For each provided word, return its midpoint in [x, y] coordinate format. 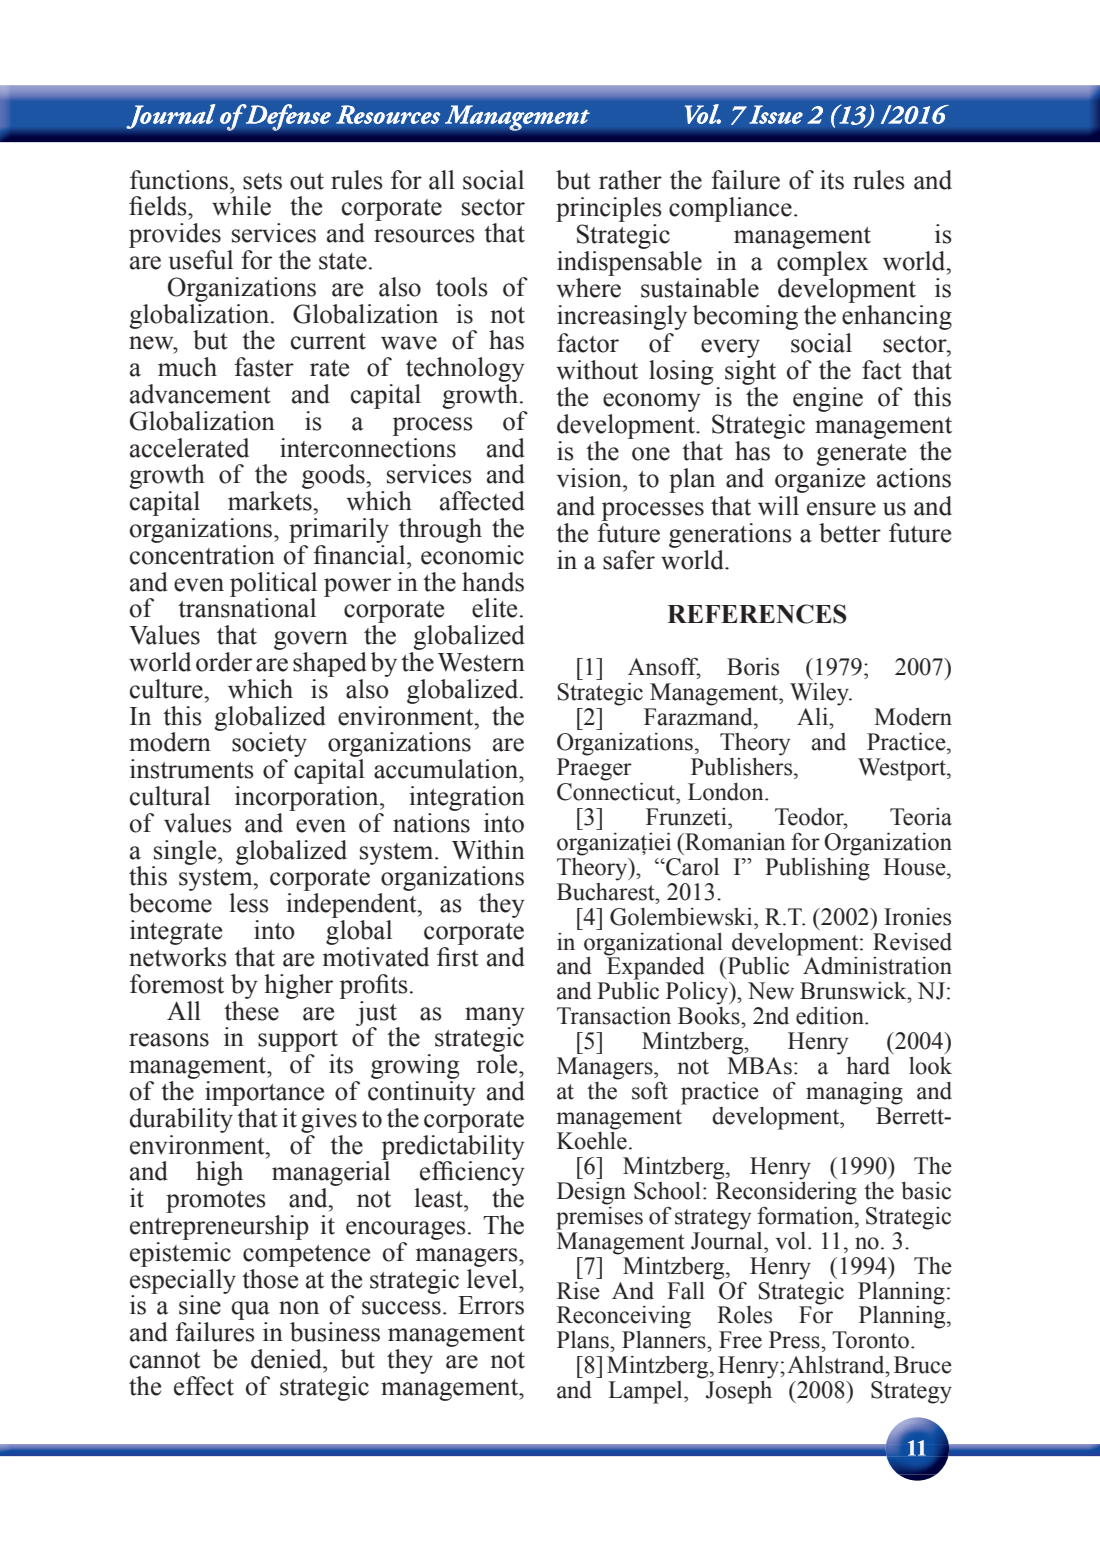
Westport [903, 769]
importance [264, 1093]
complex [823, 263]
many [495, 1017]
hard [868, 1066]
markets [271, 501]
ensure [841, 509]
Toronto [870, 1340]
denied [287, 1359]
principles [609, 209]
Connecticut [617, 790]
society [269, 746]
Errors [491, 1305]
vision [590, 478]
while [241, 206]
